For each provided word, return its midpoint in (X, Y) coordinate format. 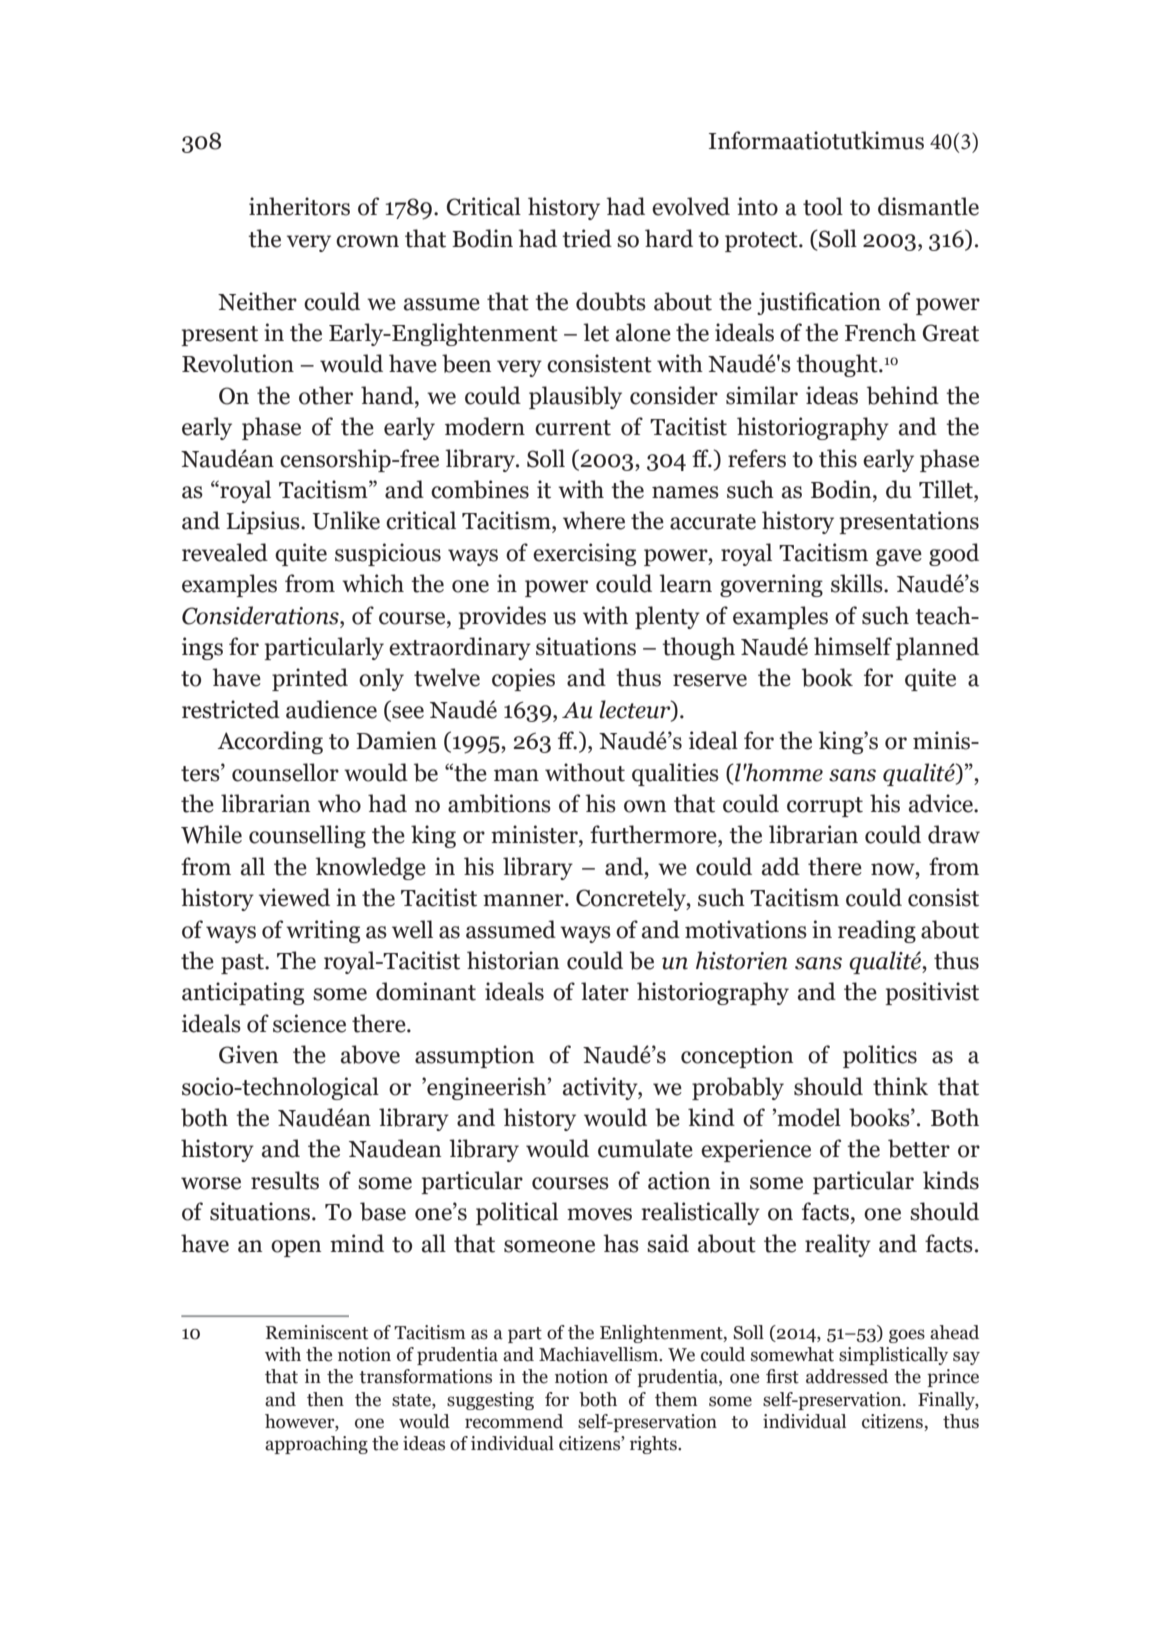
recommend (514, 1421)
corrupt (825, 807)
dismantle (928, 206)
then (325, 1399)
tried (587, 238)
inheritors (299, 206)
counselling (307, 836)
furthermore (654, 834)
